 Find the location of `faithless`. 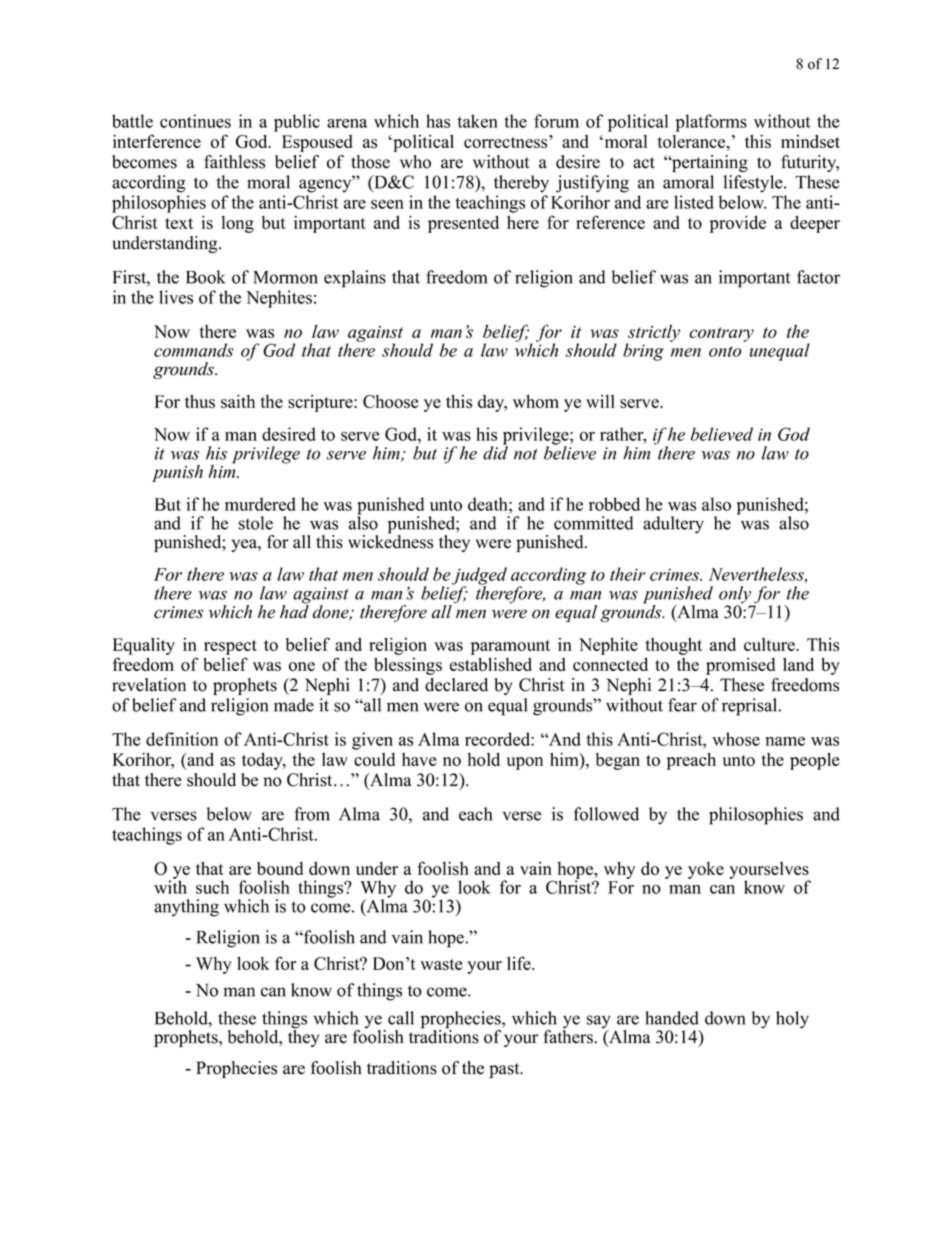

faithless is located at coordinates (234, 162).
